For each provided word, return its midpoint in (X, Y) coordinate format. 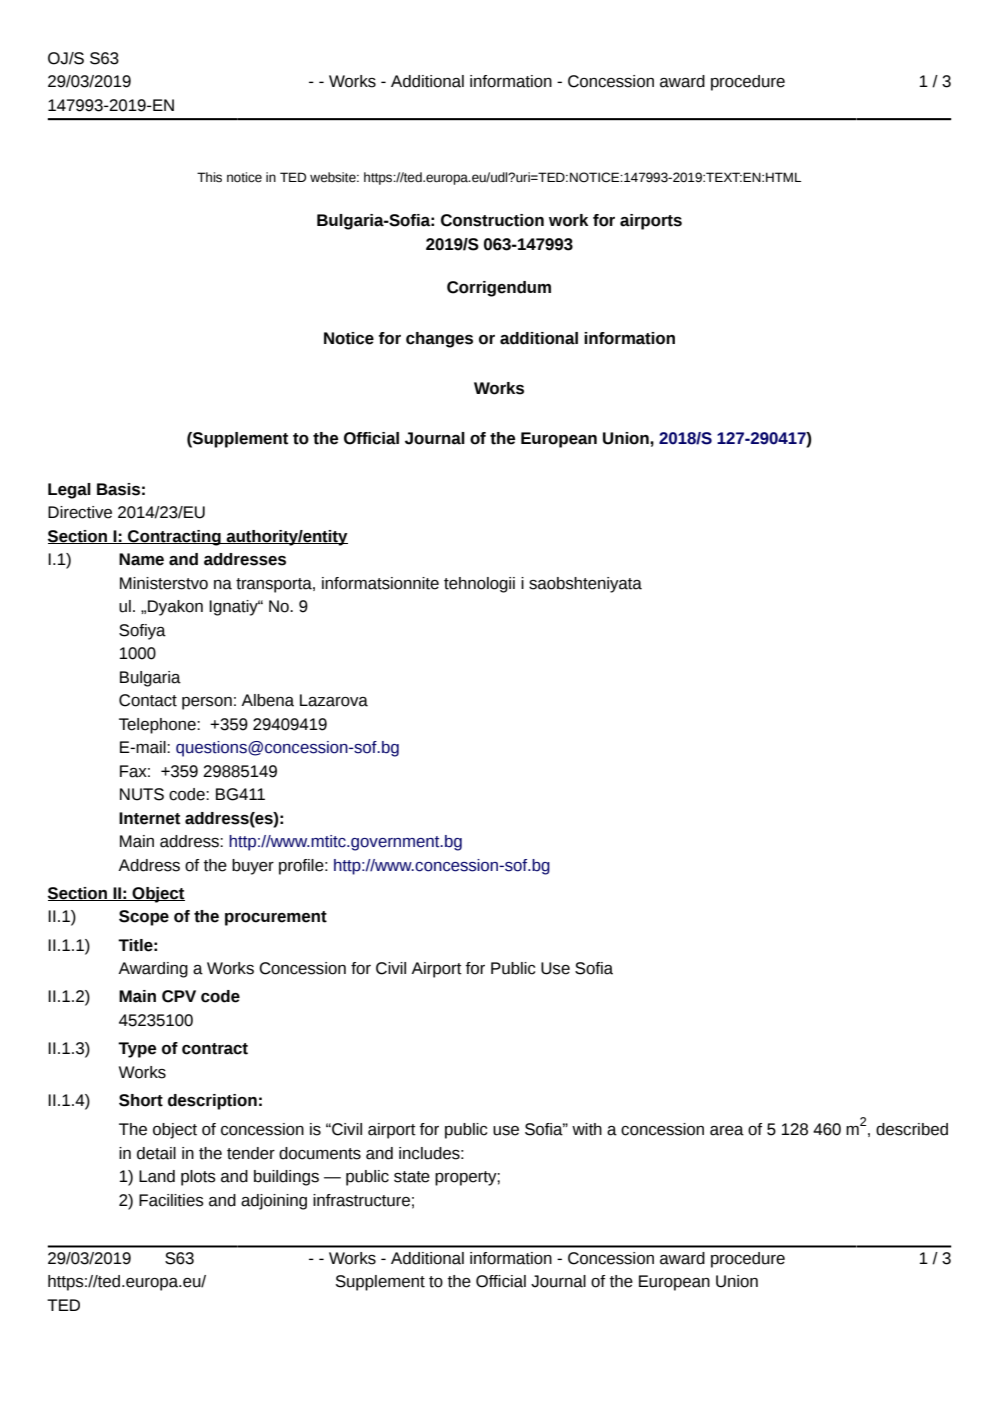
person (207, 703)
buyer (253, 867)
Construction (492, 220)
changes (439, 340)
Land (157, 1176)
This (209, 177)
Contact (148, 700)
